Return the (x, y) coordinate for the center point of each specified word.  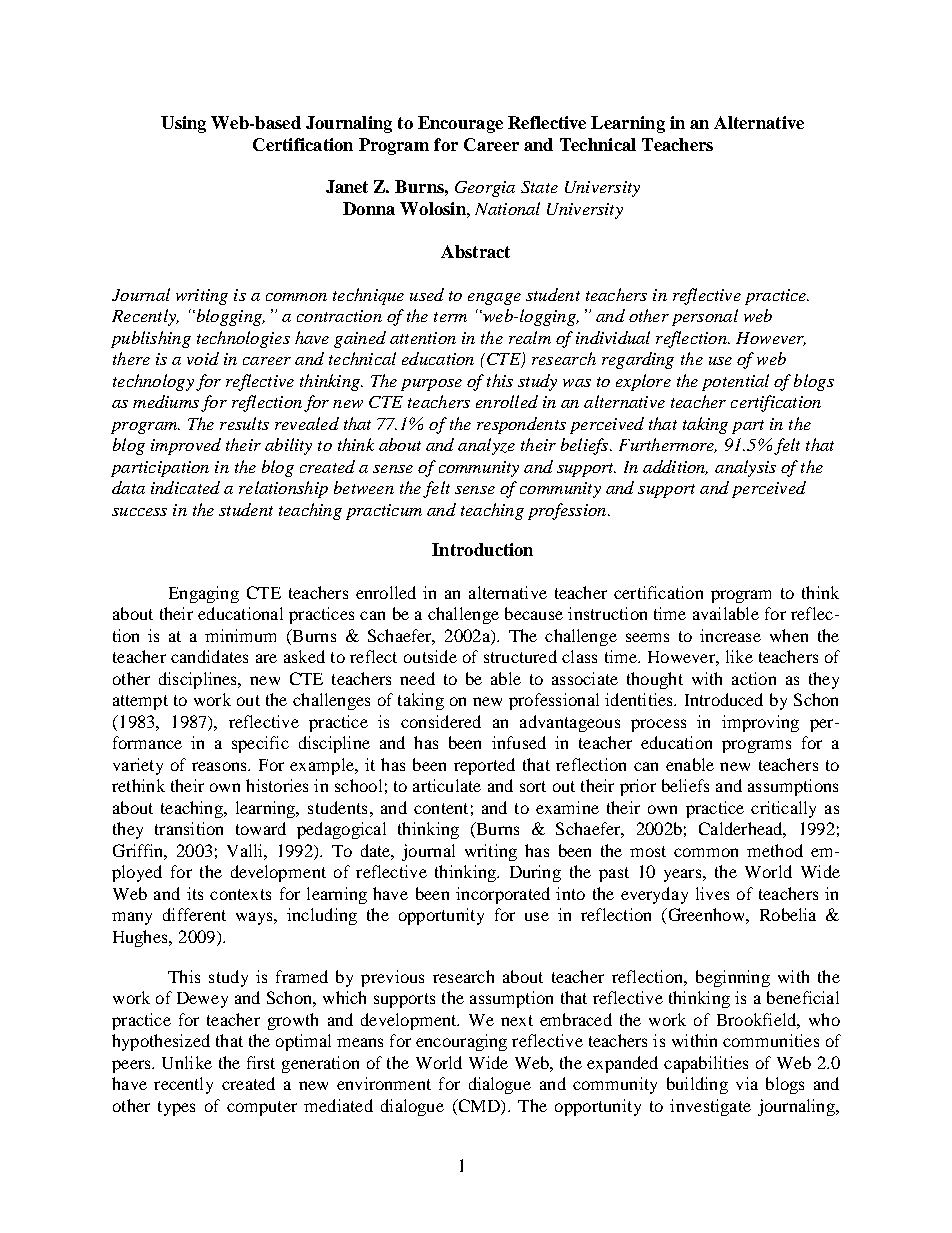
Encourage (460, 124)
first (261, 1062)
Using (183, 124)
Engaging (204, 594)
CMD (479, 1105)
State (539, 187)
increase (730, 635)
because (534, 613)
